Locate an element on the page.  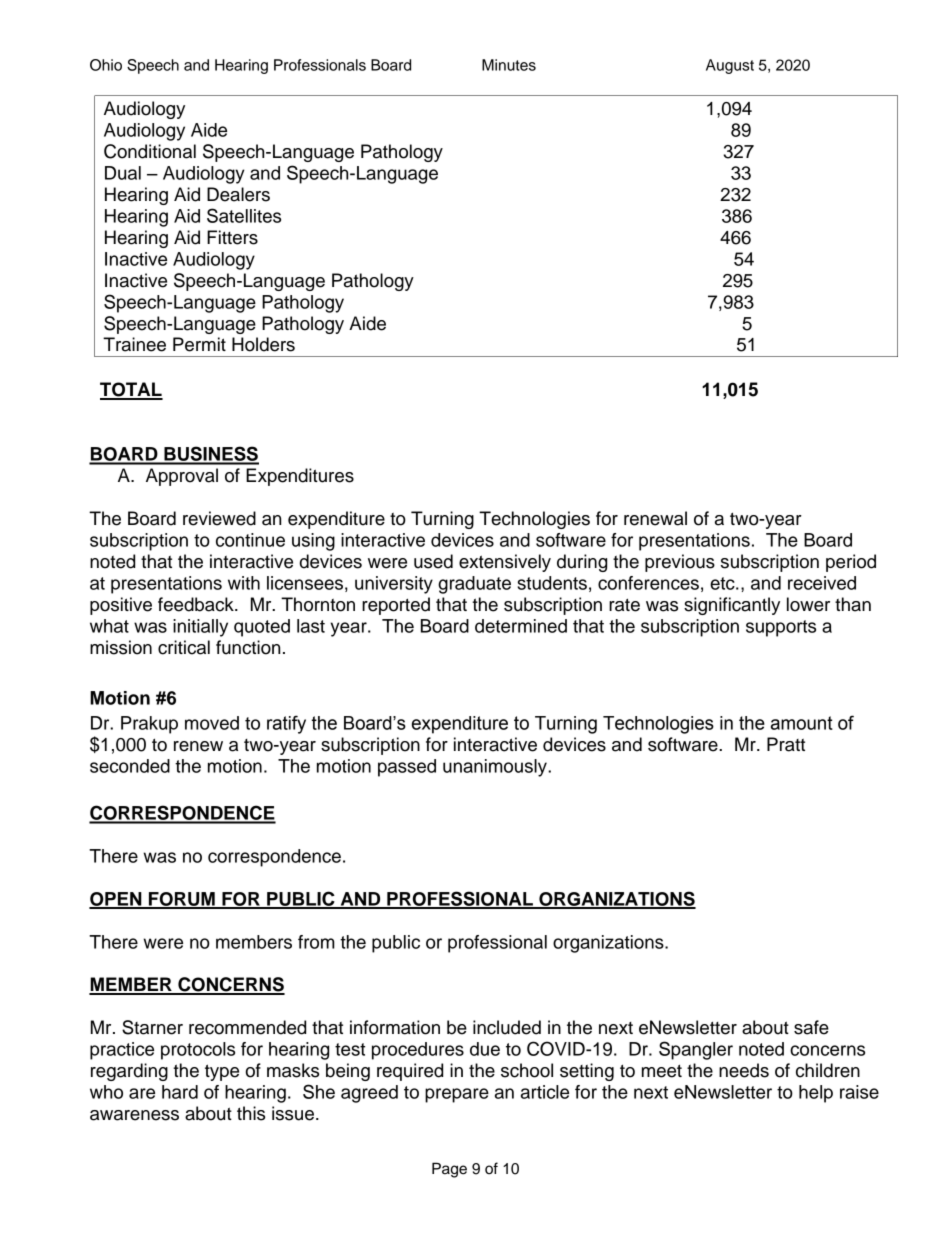
Page is located at coordinates (449, 1170).
